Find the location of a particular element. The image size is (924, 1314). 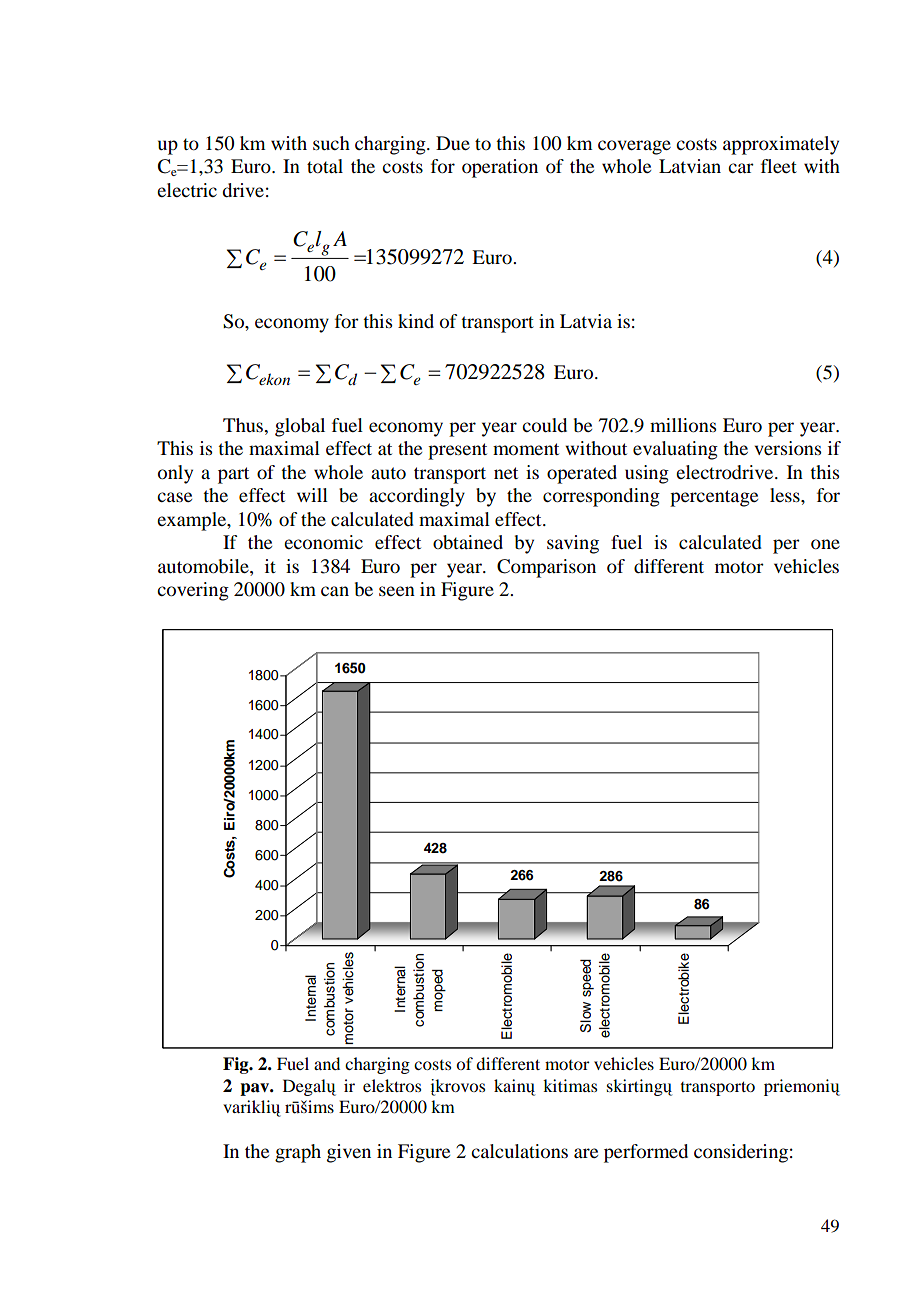

covering is located at coordinates (193, 591).
